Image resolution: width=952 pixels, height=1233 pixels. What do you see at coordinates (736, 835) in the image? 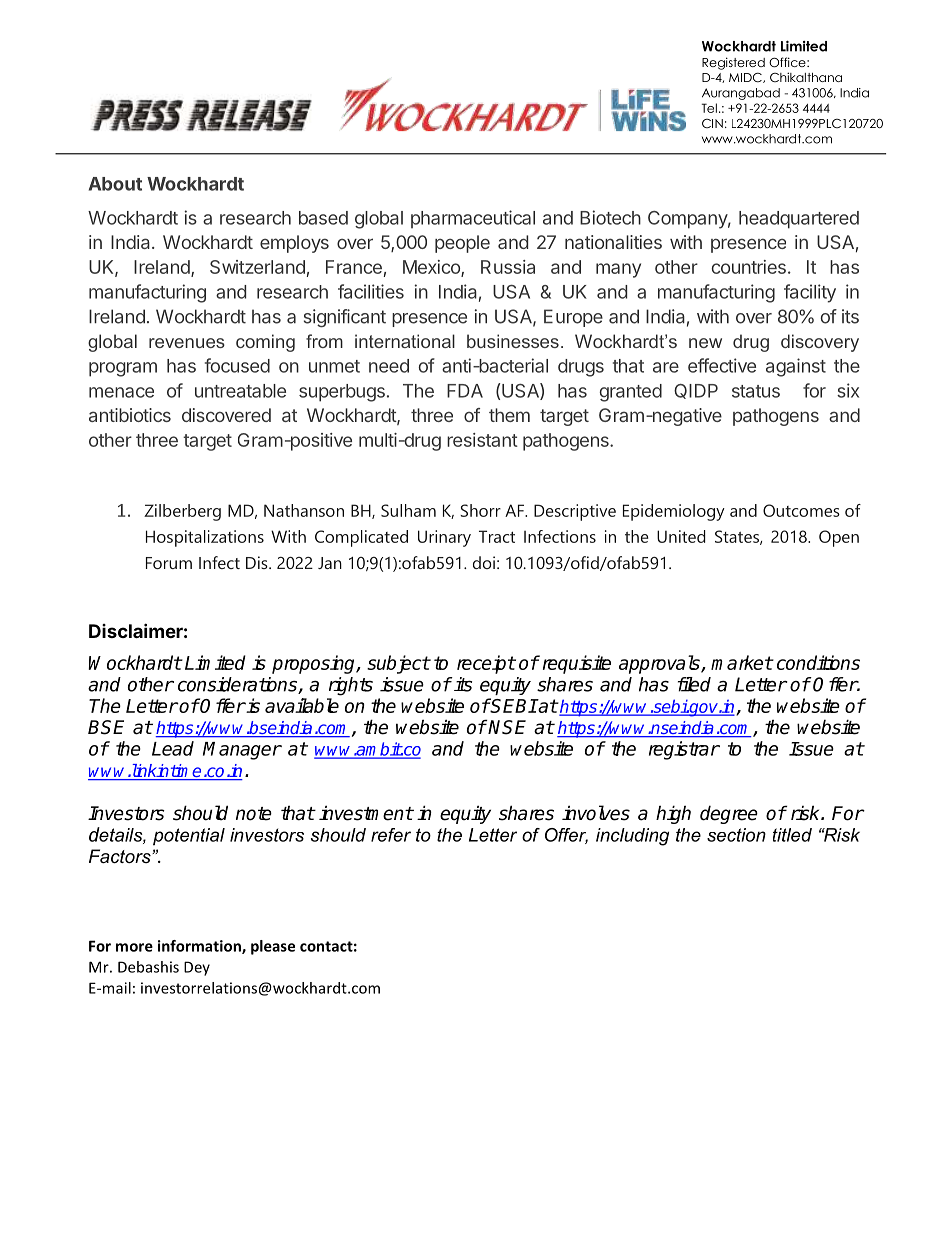
I see `section` at bounding box center [736, 835].
